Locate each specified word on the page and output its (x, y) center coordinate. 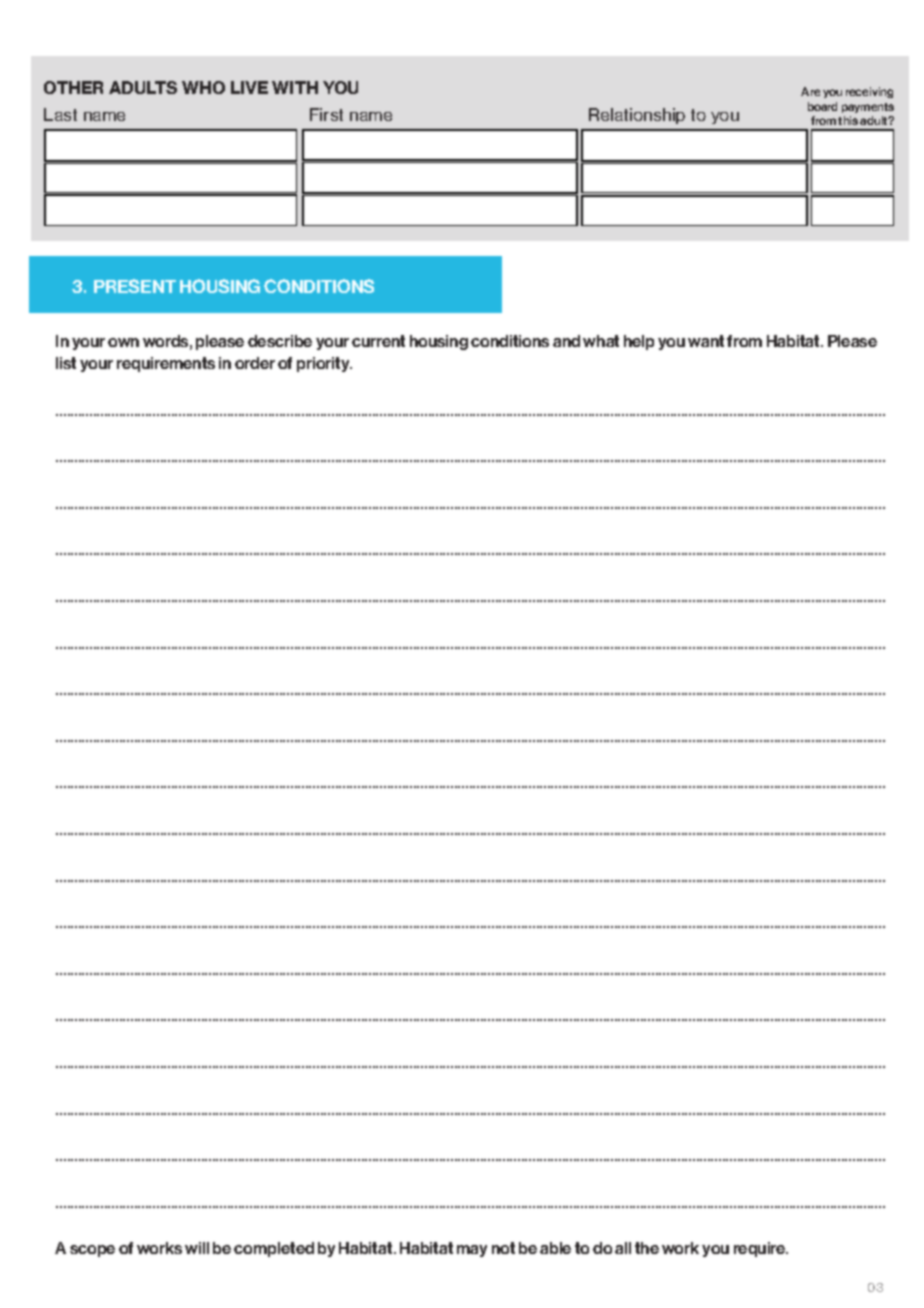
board (822, 106)
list (66, 363)
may (472, 1251)
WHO (203, 87)
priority (324, 364)
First (326, 114)
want (706, 341)
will (197, 1248)
